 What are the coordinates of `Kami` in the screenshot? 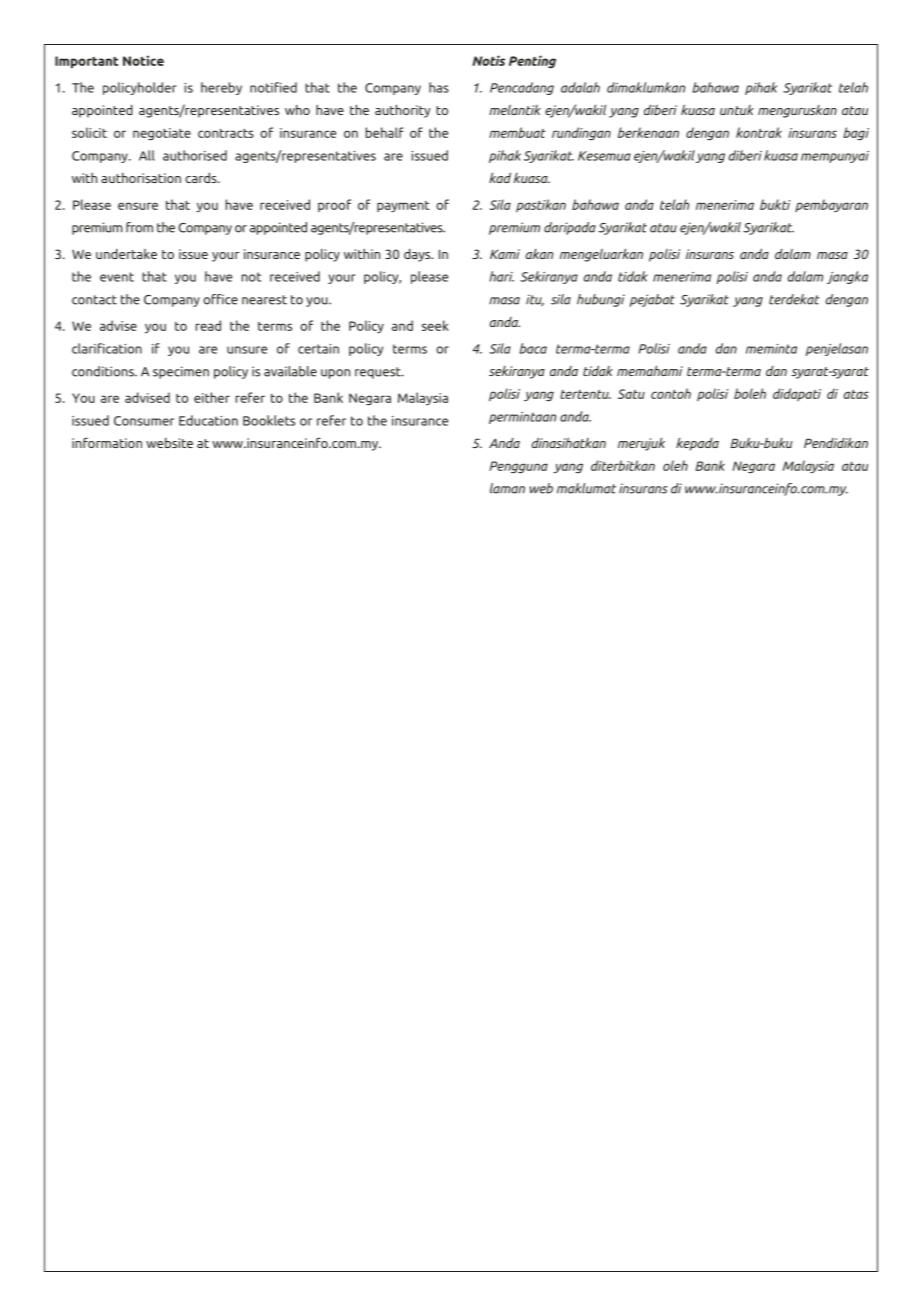 It's located at (505, 254).
